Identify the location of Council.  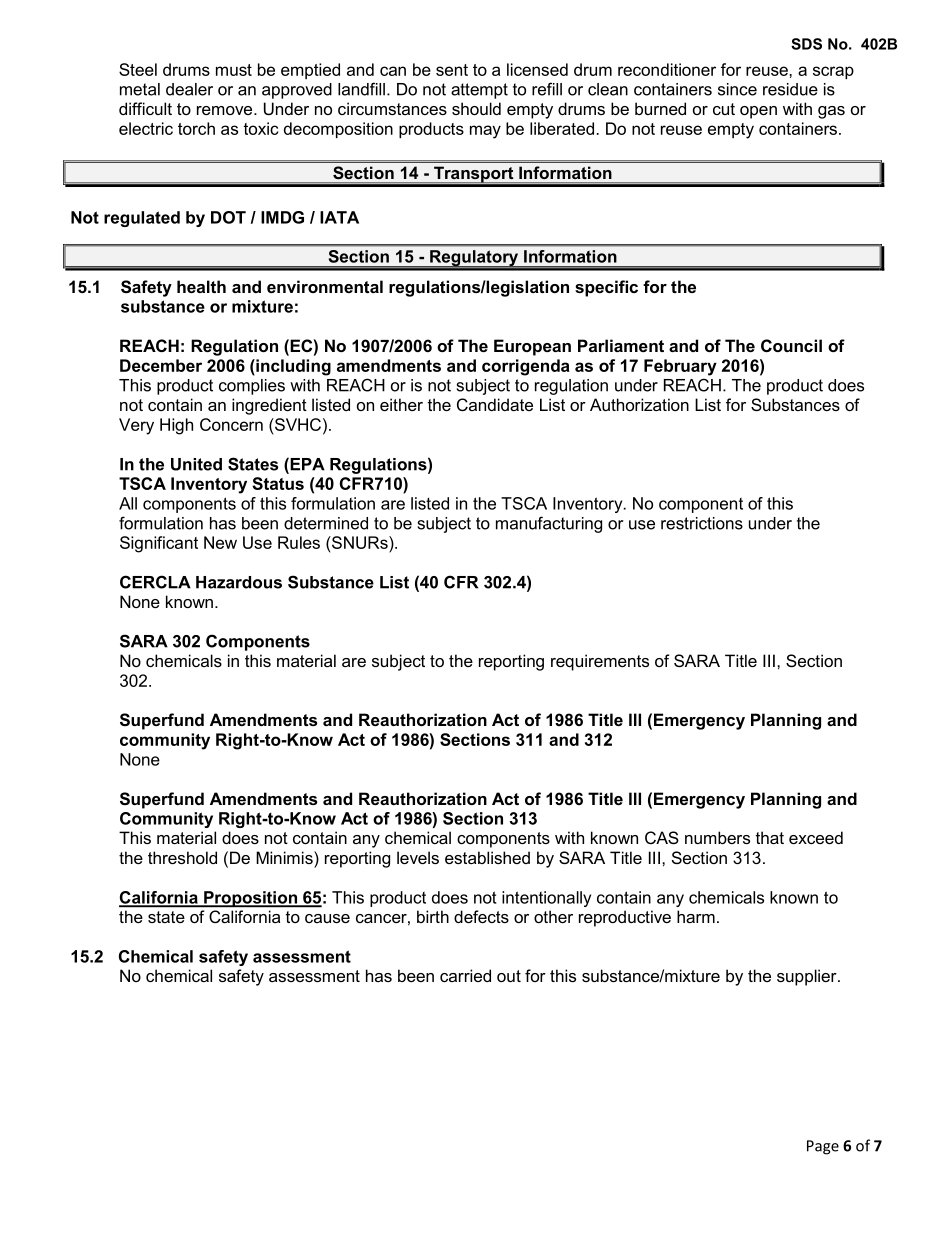
(791, 345).
